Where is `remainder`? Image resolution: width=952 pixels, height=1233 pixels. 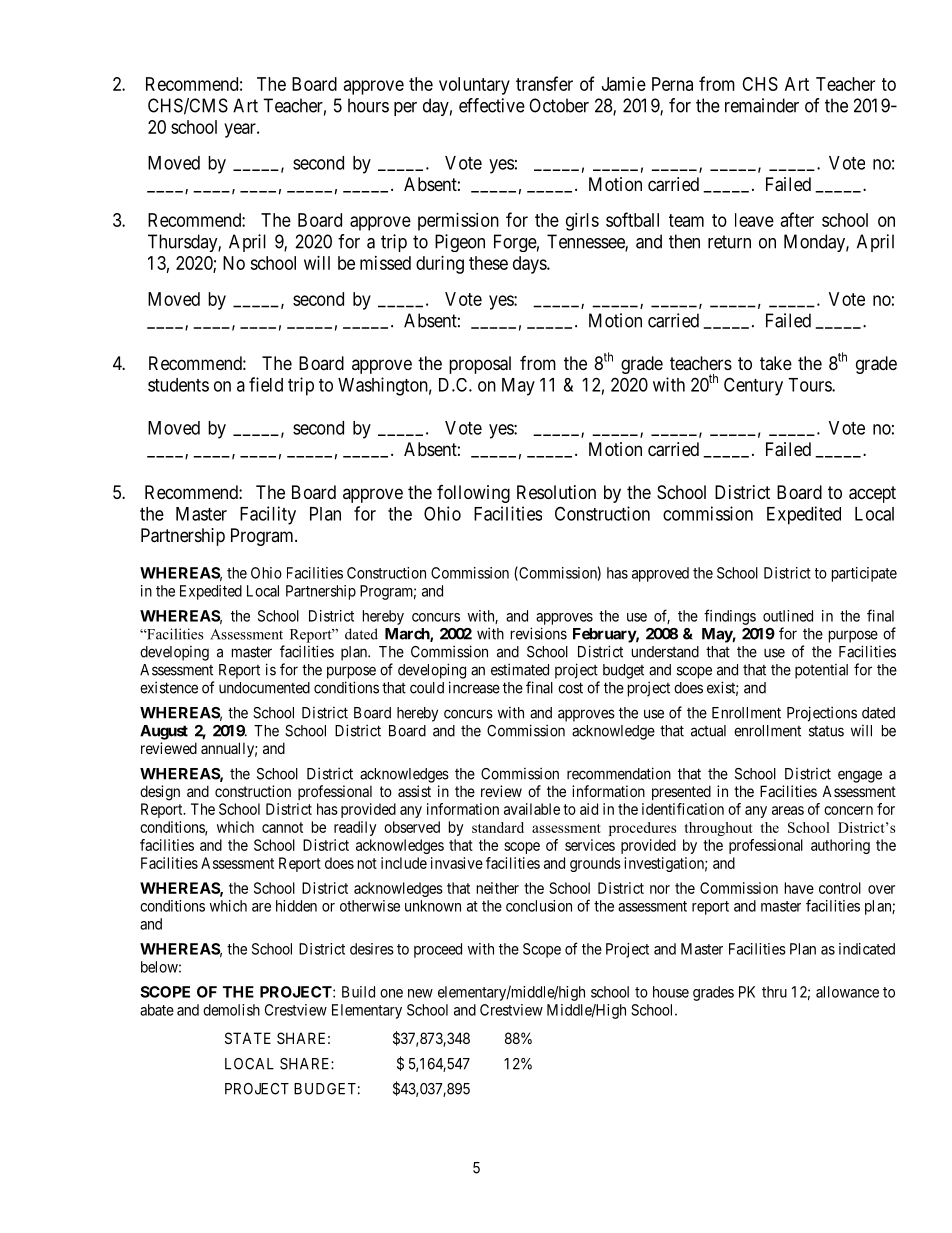
remainder is located at coordinates (762, 105).
